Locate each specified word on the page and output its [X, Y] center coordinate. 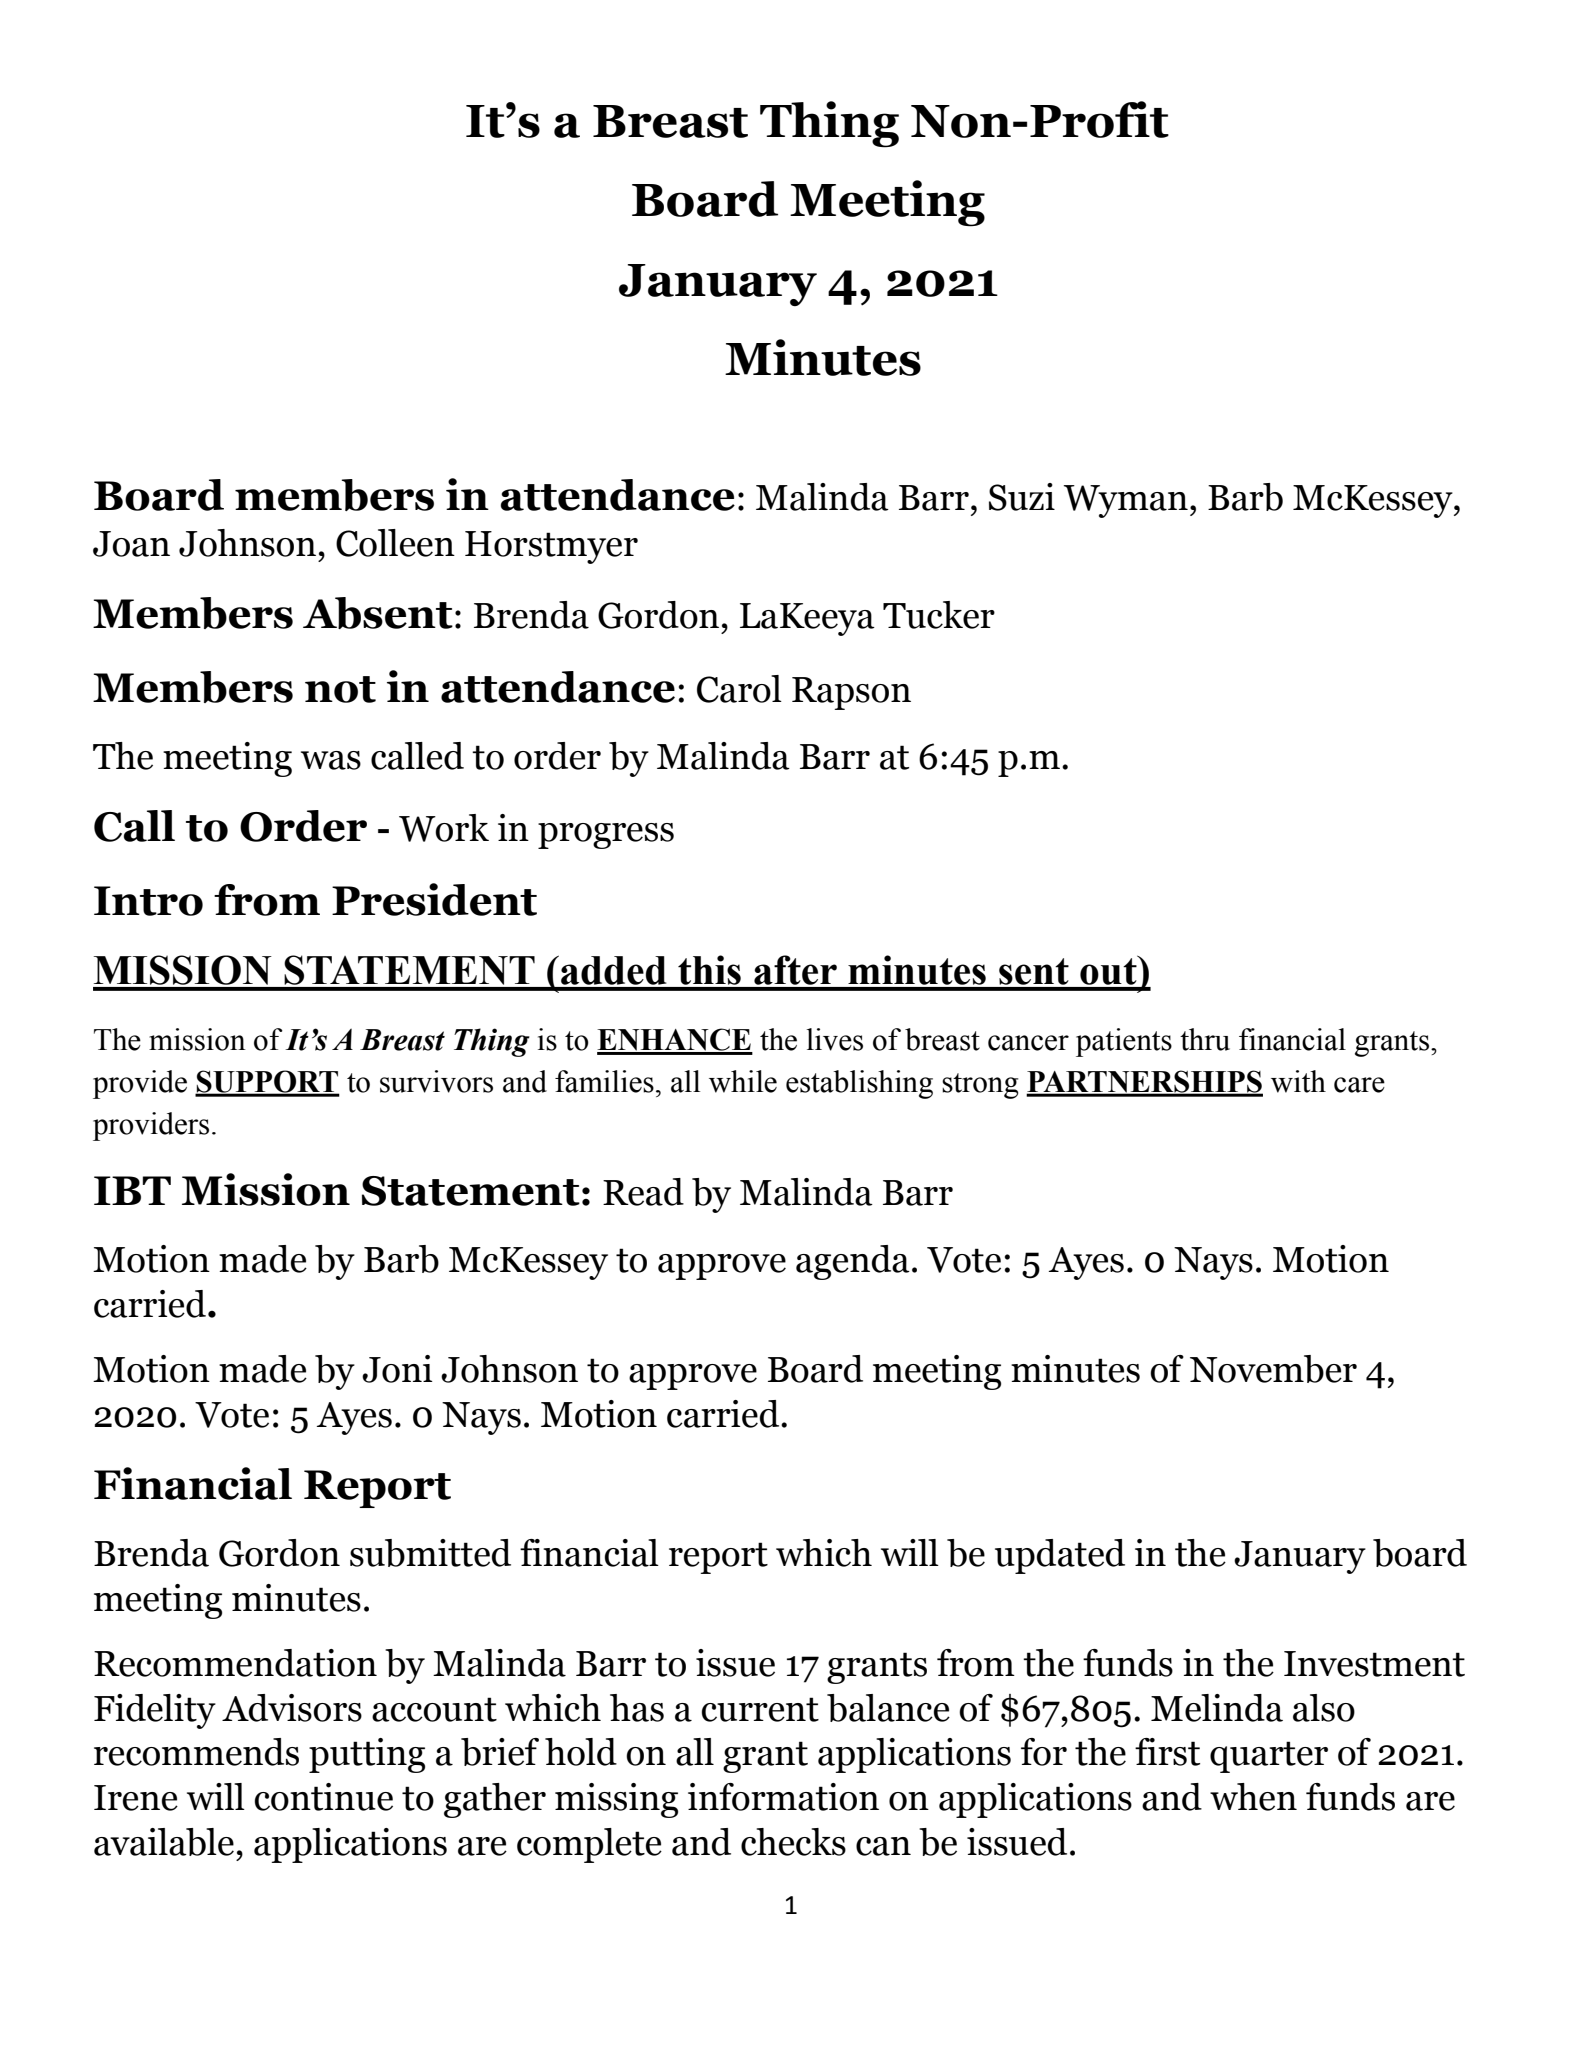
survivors [436, 1081]
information [783, 1797]
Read [643, 1192]
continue [324, 1797]
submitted [430, 1553]
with [1298, 1081]
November [1273, 1369]
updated [1060, 1556]
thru [1205, 1039]
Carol [739, 689]
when [1253, 1797]
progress [606, 836]
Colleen [395, 543]
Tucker [939, 615]
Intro [148, 901]
